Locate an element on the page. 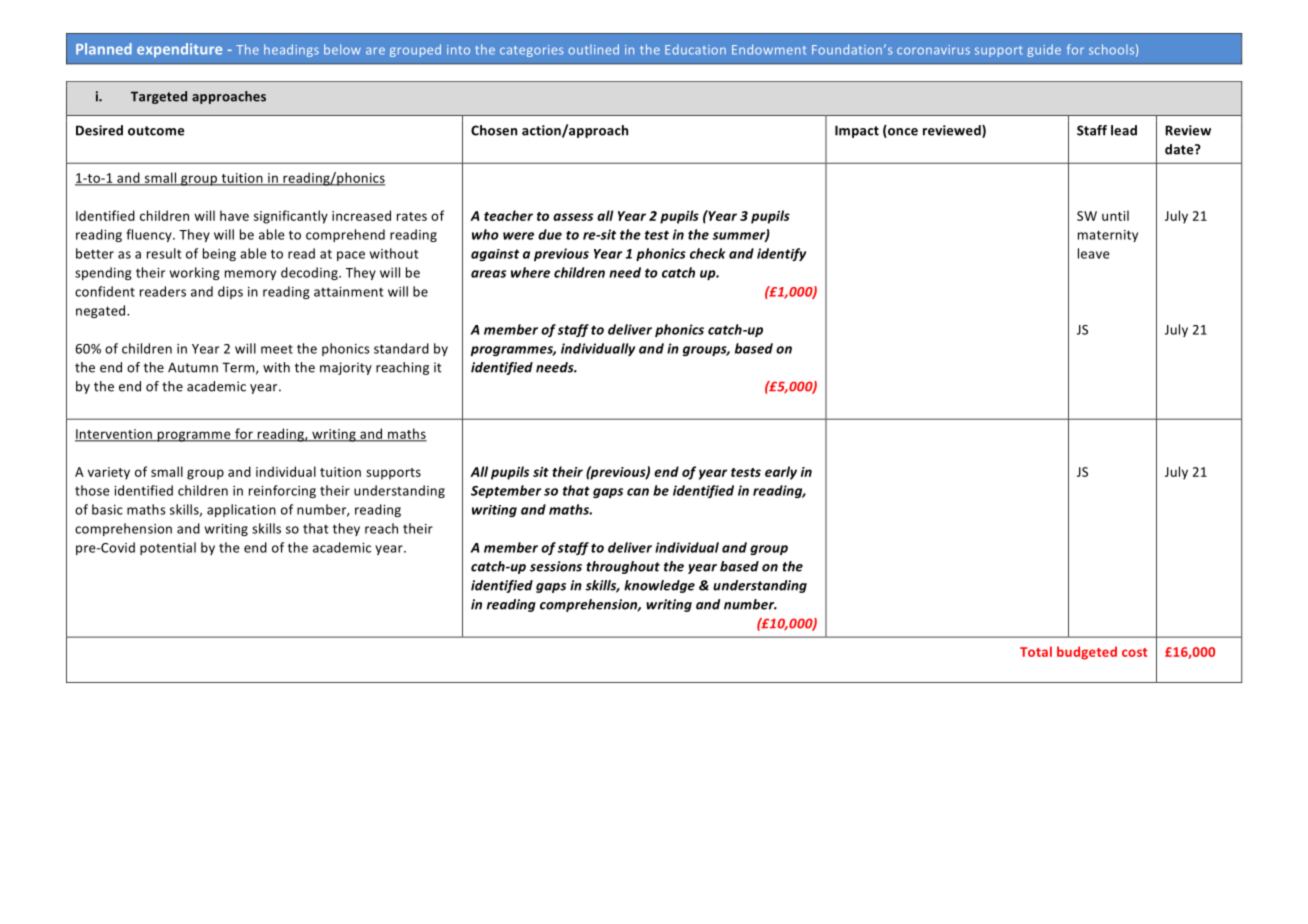  early is located at coordinates (781, 473).
